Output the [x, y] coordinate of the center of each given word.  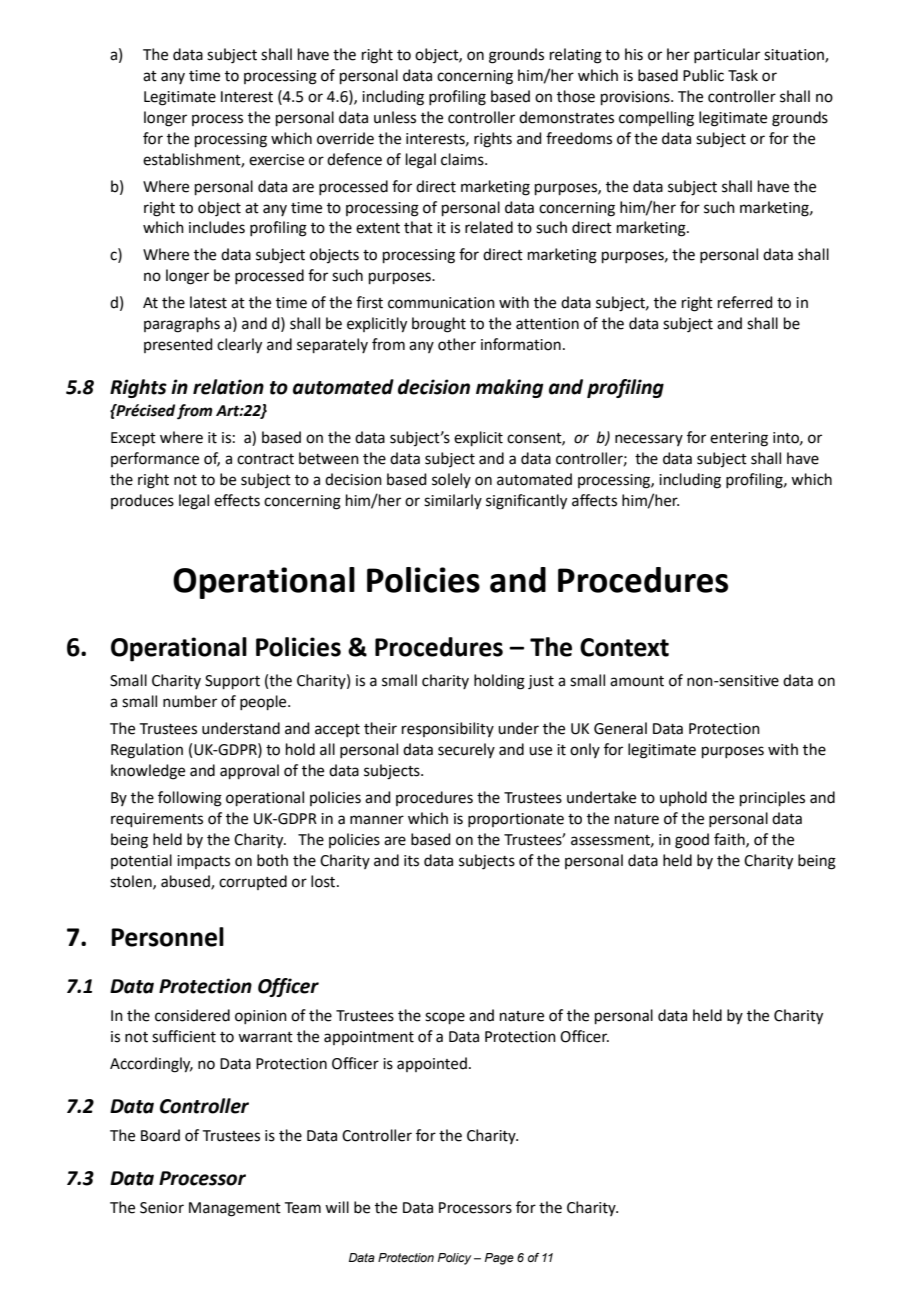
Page [499, 1259]
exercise [276, 160]
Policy [454, 1259]
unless [395, 117]
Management [235, 1209]
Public [703, 75]
